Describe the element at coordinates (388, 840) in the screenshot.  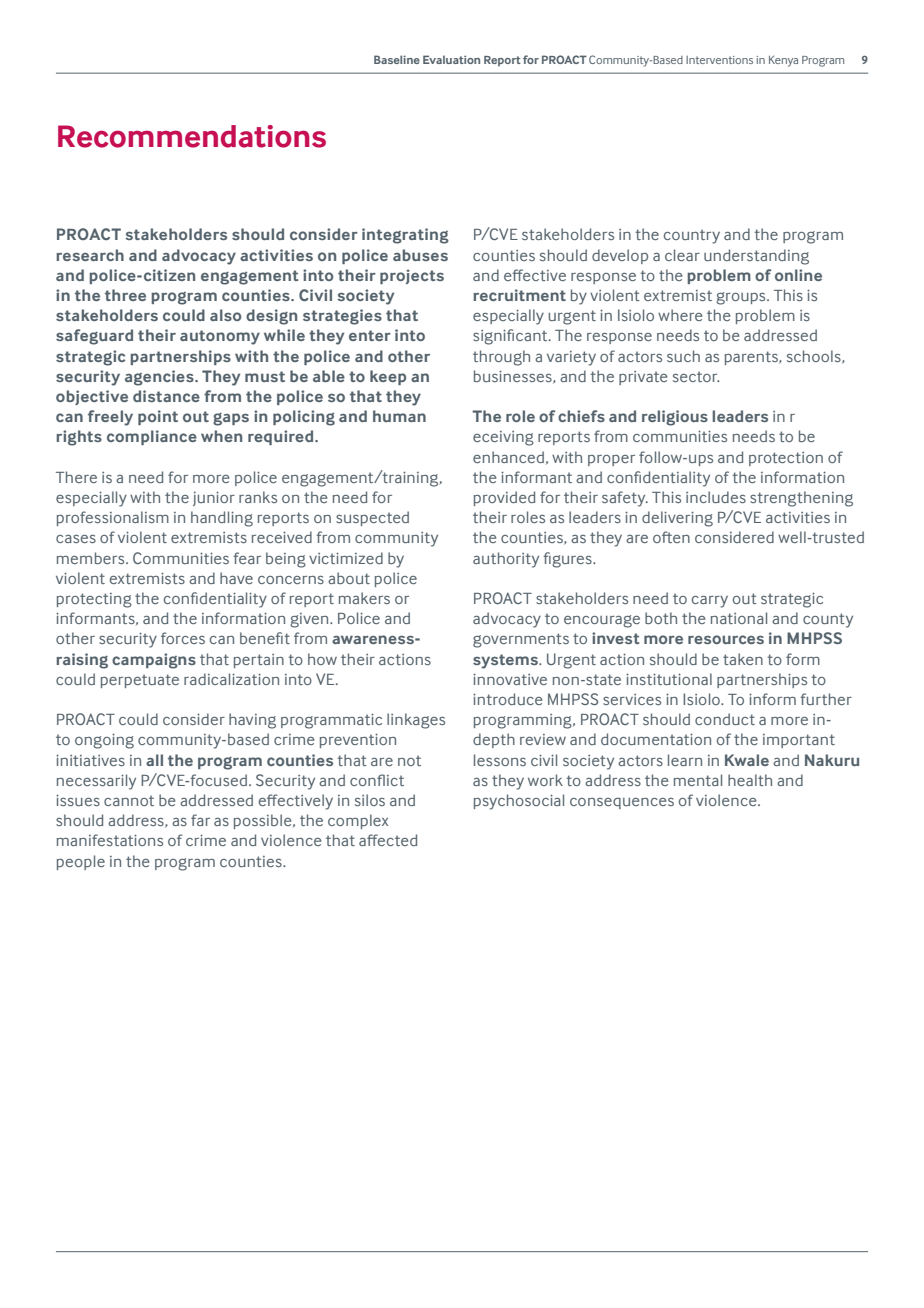
I see `affected` at that location.
